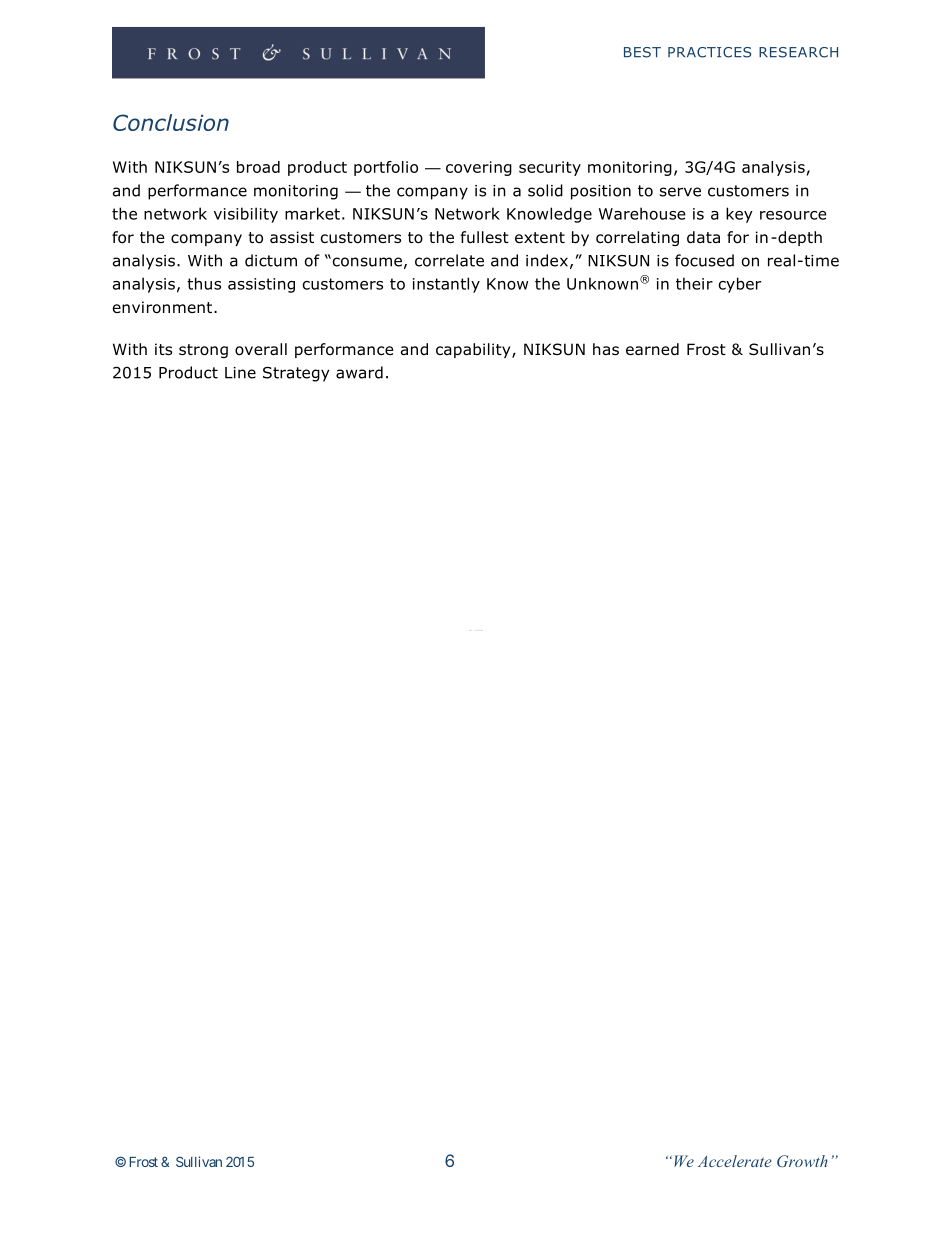 Image resolution: width=952 pixels, height=1233 pixels. Describe the element at coordinates (474, 350) in the screenshot. I see `capability` at that location.
